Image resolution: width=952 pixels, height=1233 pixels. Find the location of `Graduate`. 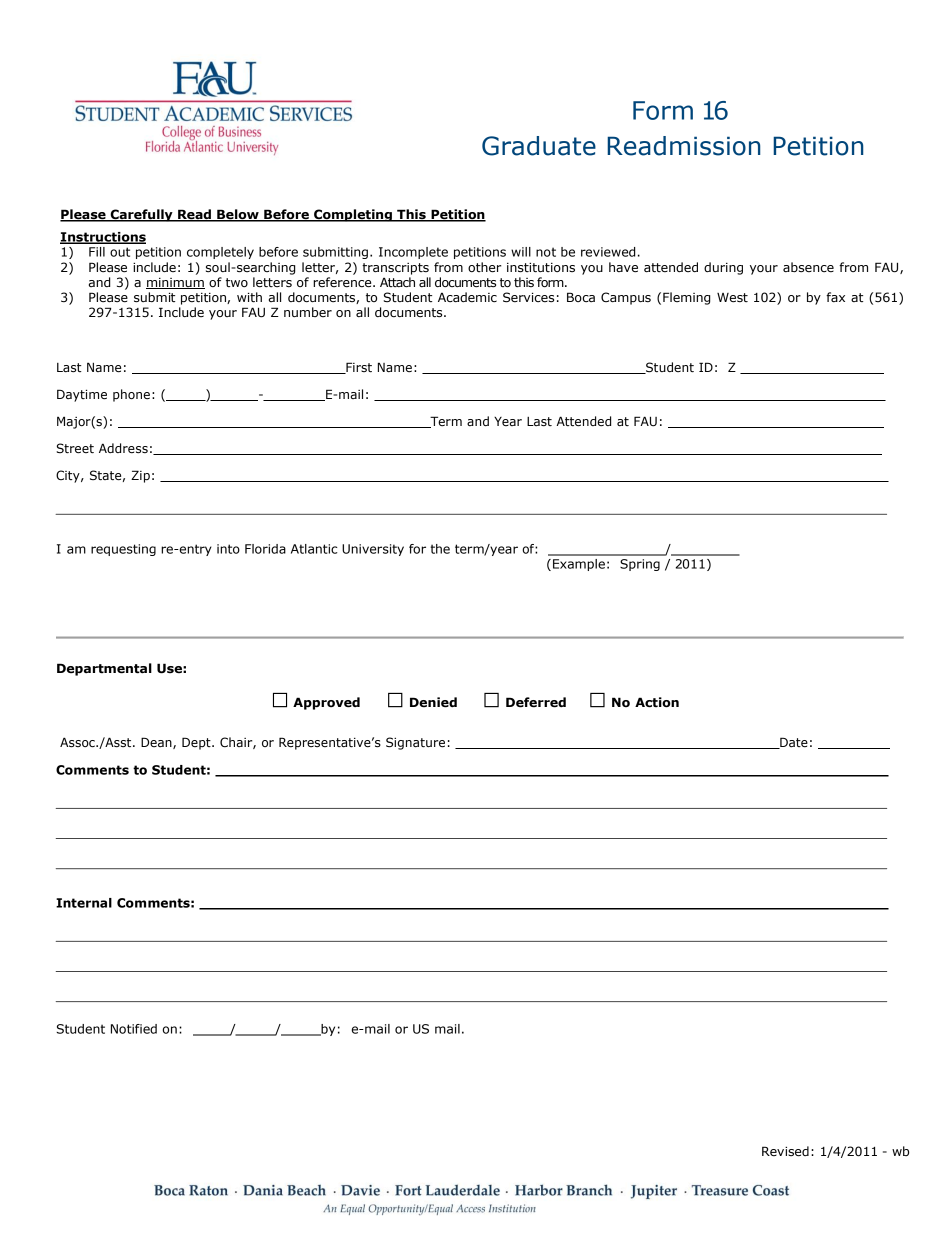

Graduate is located at coordinates (539, 146).
